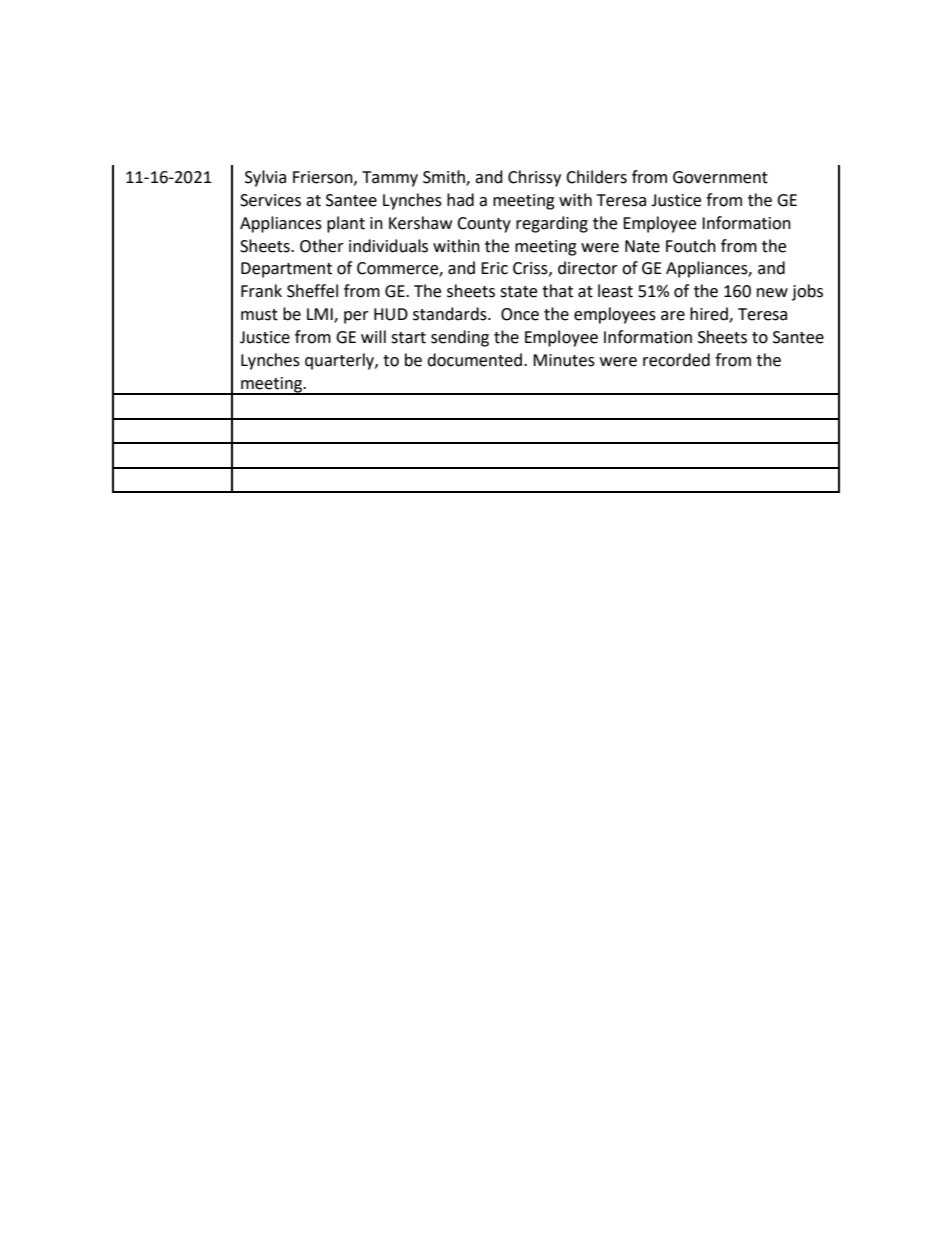  What do you see at coordinates (356, 317) in the screenshot?
I see `per` at bounding box center [356, 317].
